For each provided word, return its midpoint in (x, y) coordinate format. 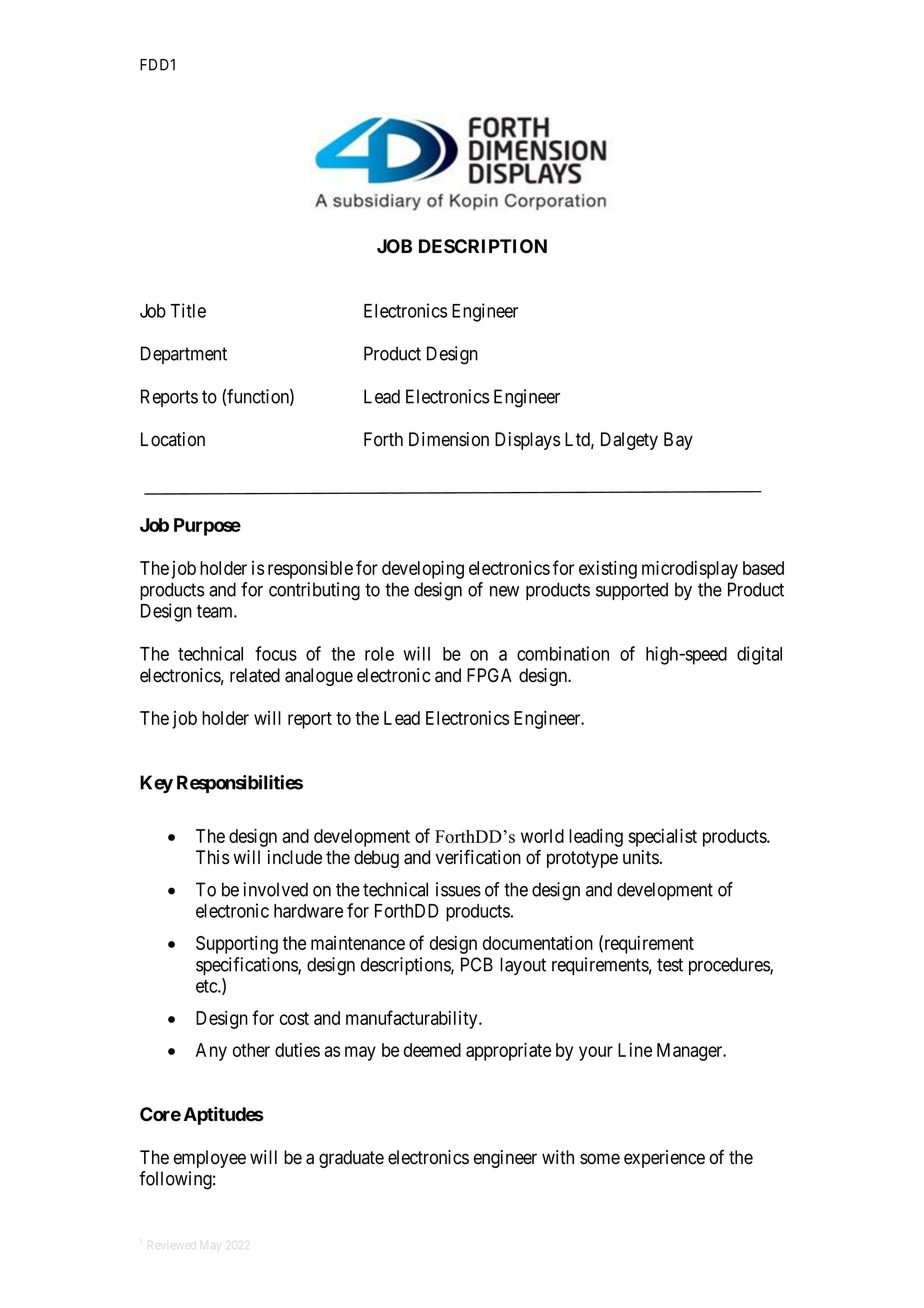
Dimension (449, 439)
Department (184, 355)
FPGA (489, 675)
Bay (678, 441)
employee (210, 1159)
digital (759, 655)
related (255, 675)
